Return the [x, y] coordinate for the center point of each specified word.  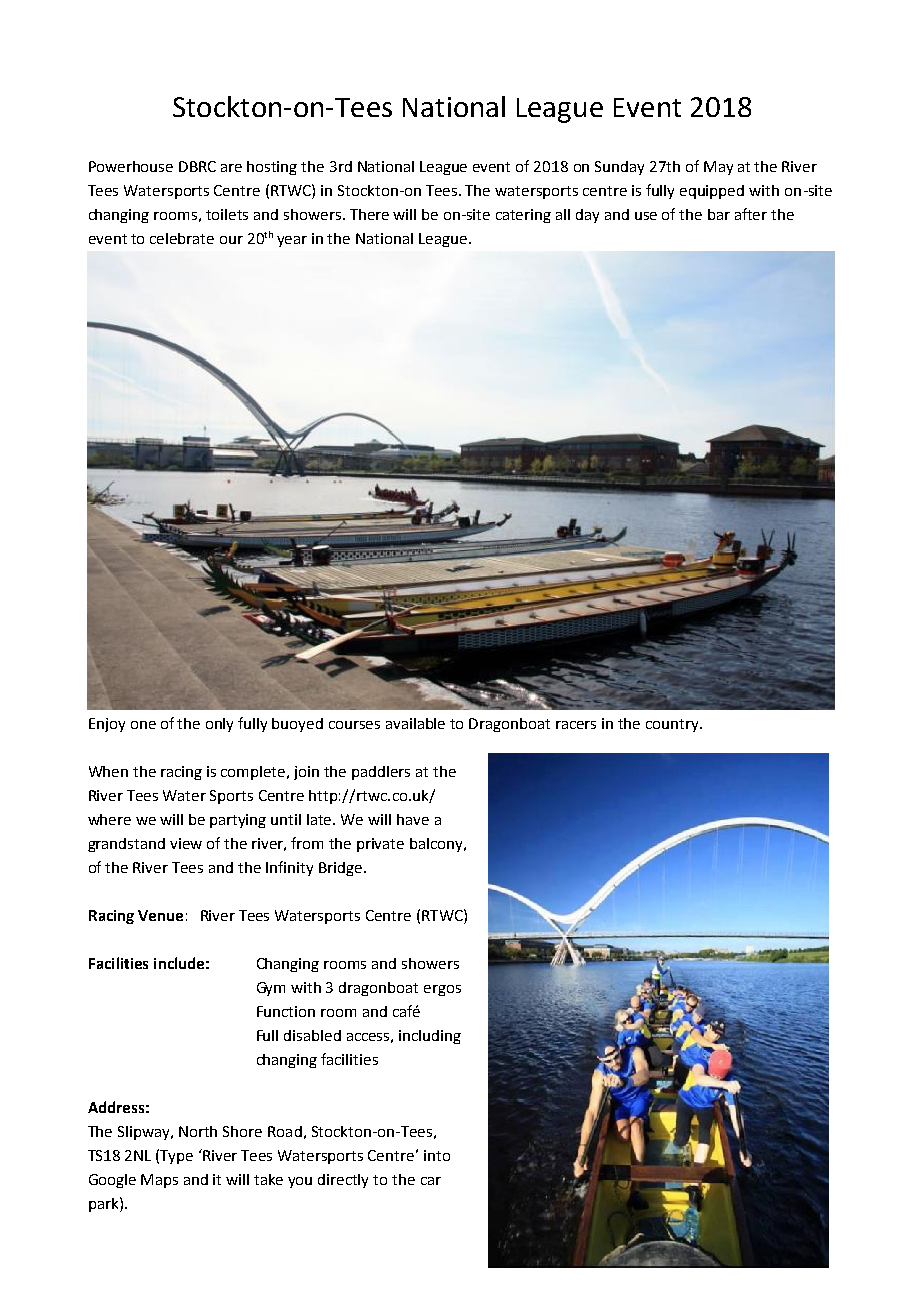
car [431, 1181]
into [437, 1155]
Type [176, 1157]
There [369, 214]
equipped [712, 192]
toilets [227, 214]
